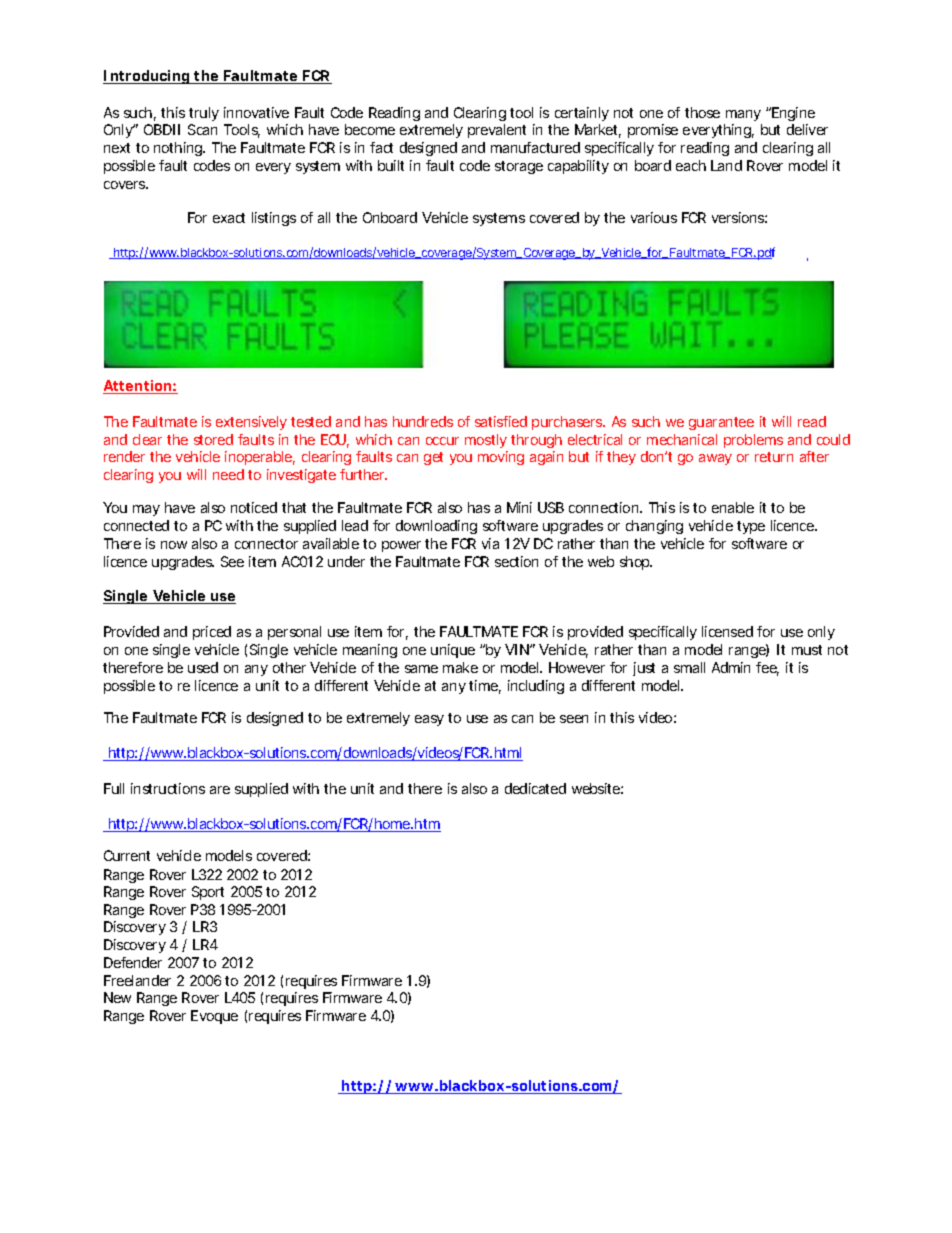  What do you see at coordinates (174, 545) in the screenshot?
I see `now` at bounding box center [174, 545].
